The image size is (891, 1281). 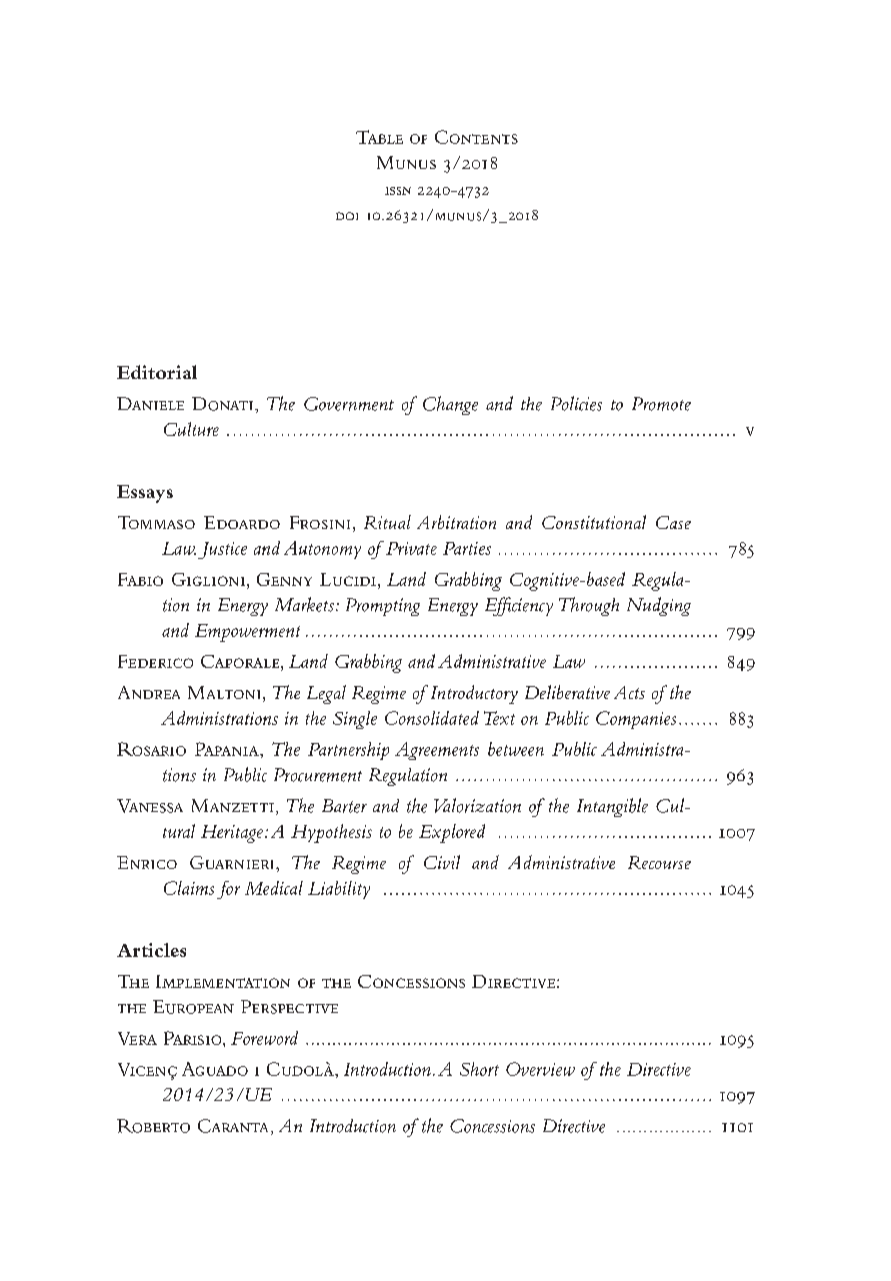 I want to click on Contents, so click(x=476, y=137).
